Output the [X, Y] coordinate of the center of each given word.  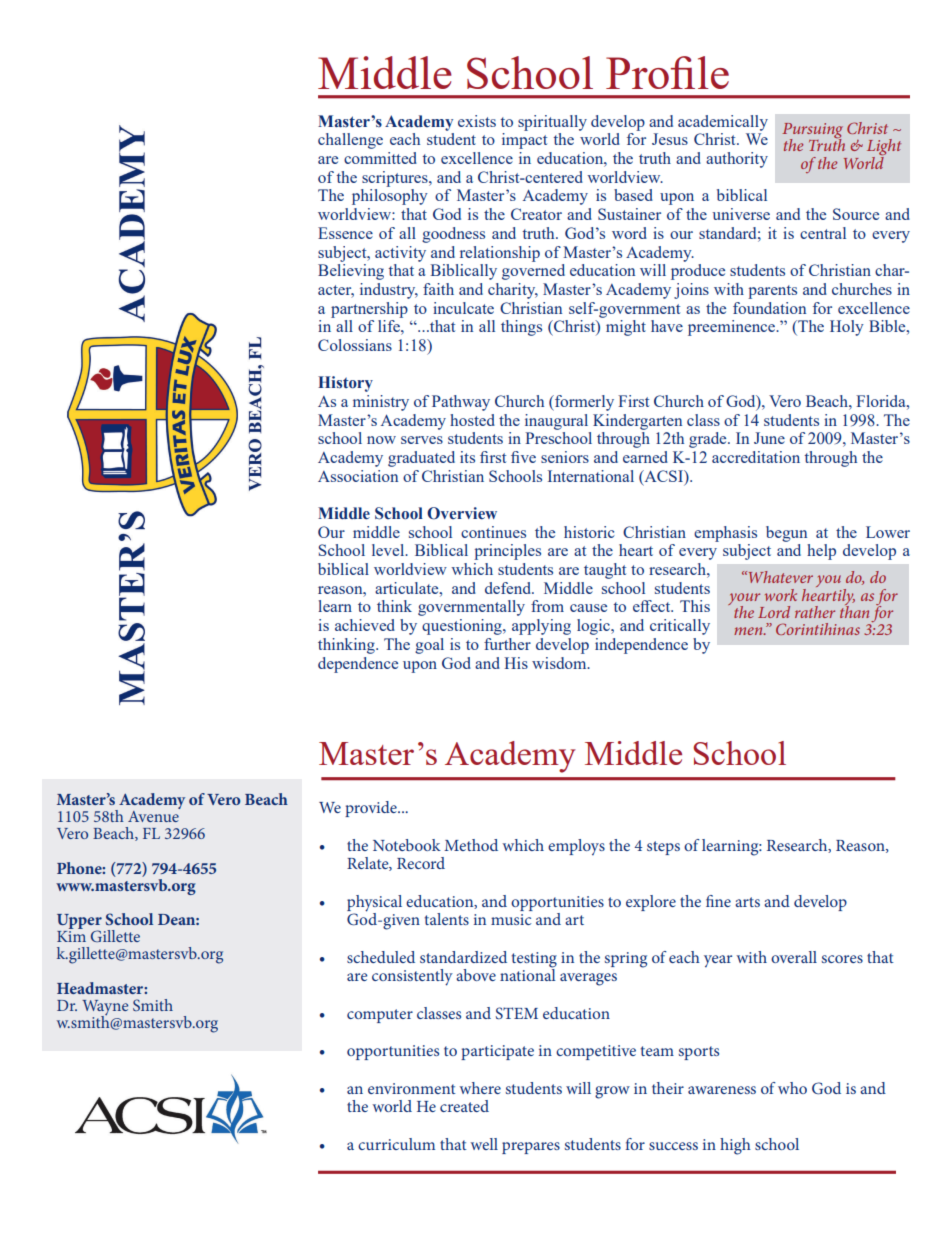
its [467, 457]
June [769, 438]
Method [471, 845]
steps [663, 848]
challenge [350, 141]
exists [477, 121]
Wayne [105, 1009]
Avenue [154, 815]
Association [358, 476]
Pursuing [812, 132]
